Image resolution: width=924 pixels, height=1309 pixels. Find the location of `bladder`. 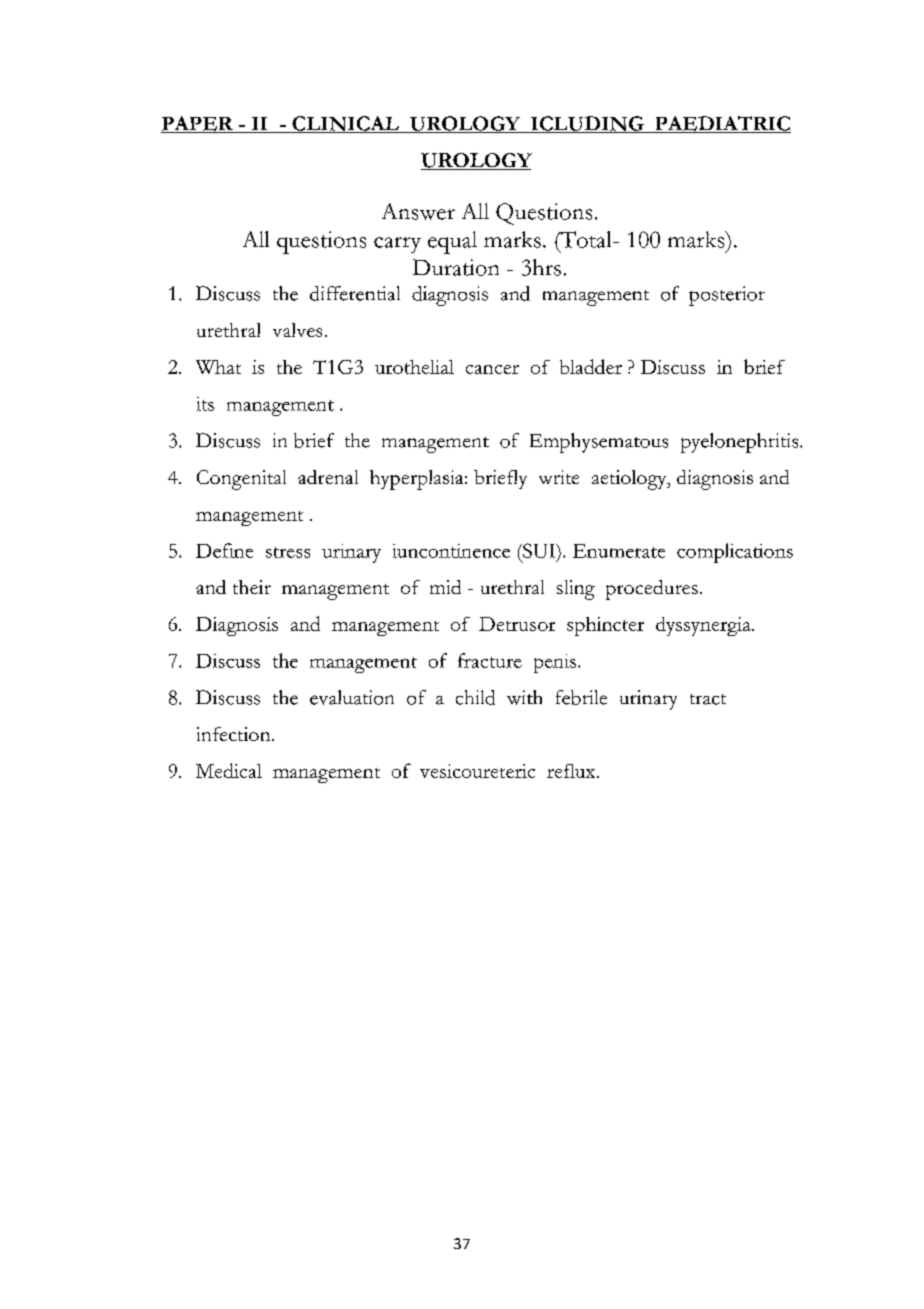

bladder is located at coordinates (591, 366).
